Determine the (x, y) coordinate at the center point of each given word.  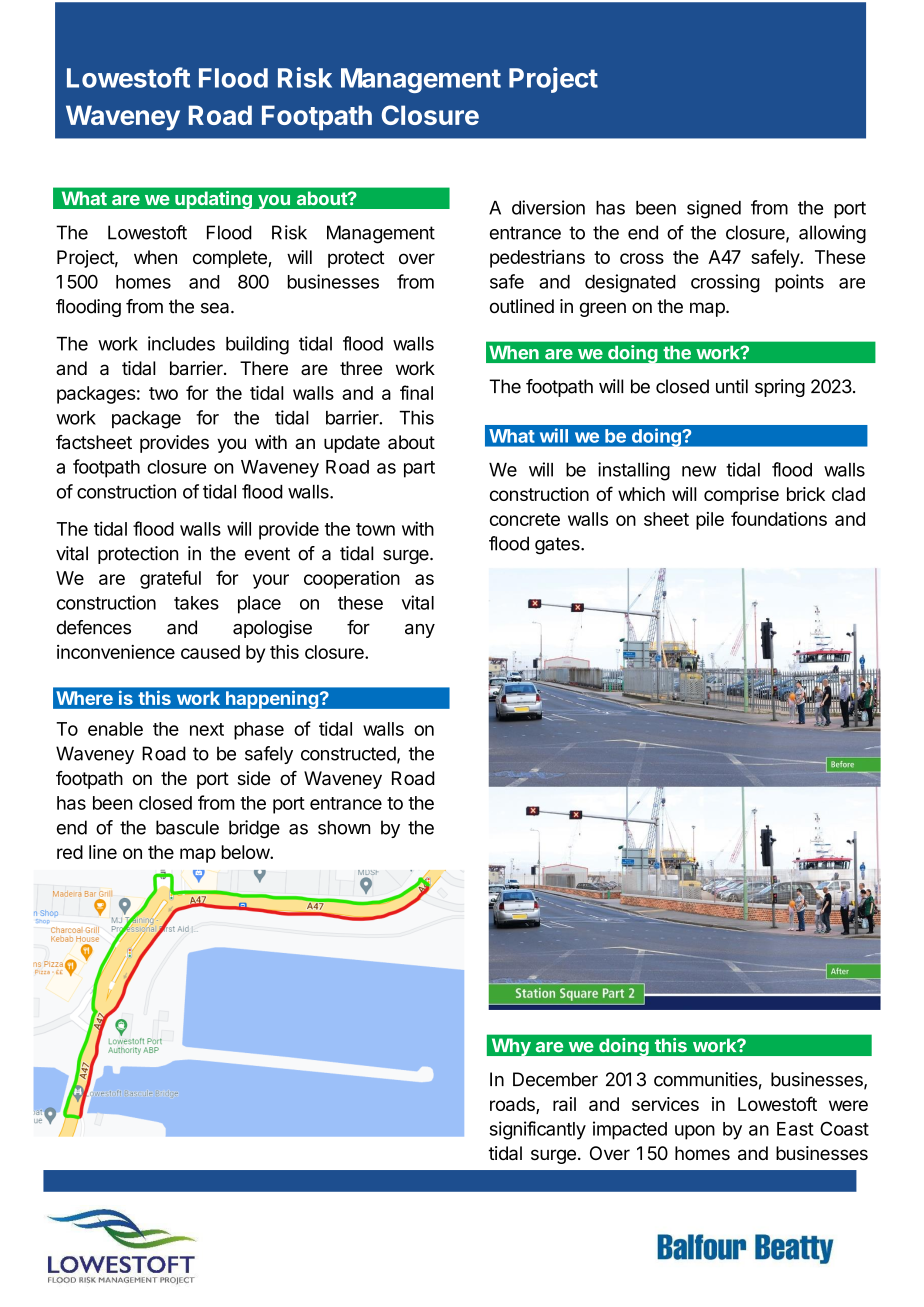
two (163, 393)
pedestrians (537, 259)
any (420, 631)
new (699, 471)
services (665, 1104)
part (419, 469)
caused (210, 652)
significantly (537, 1130)
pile (710, 521)
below (246, 852)
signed (714, 209)
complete (231, 259)
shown (344, 827)
